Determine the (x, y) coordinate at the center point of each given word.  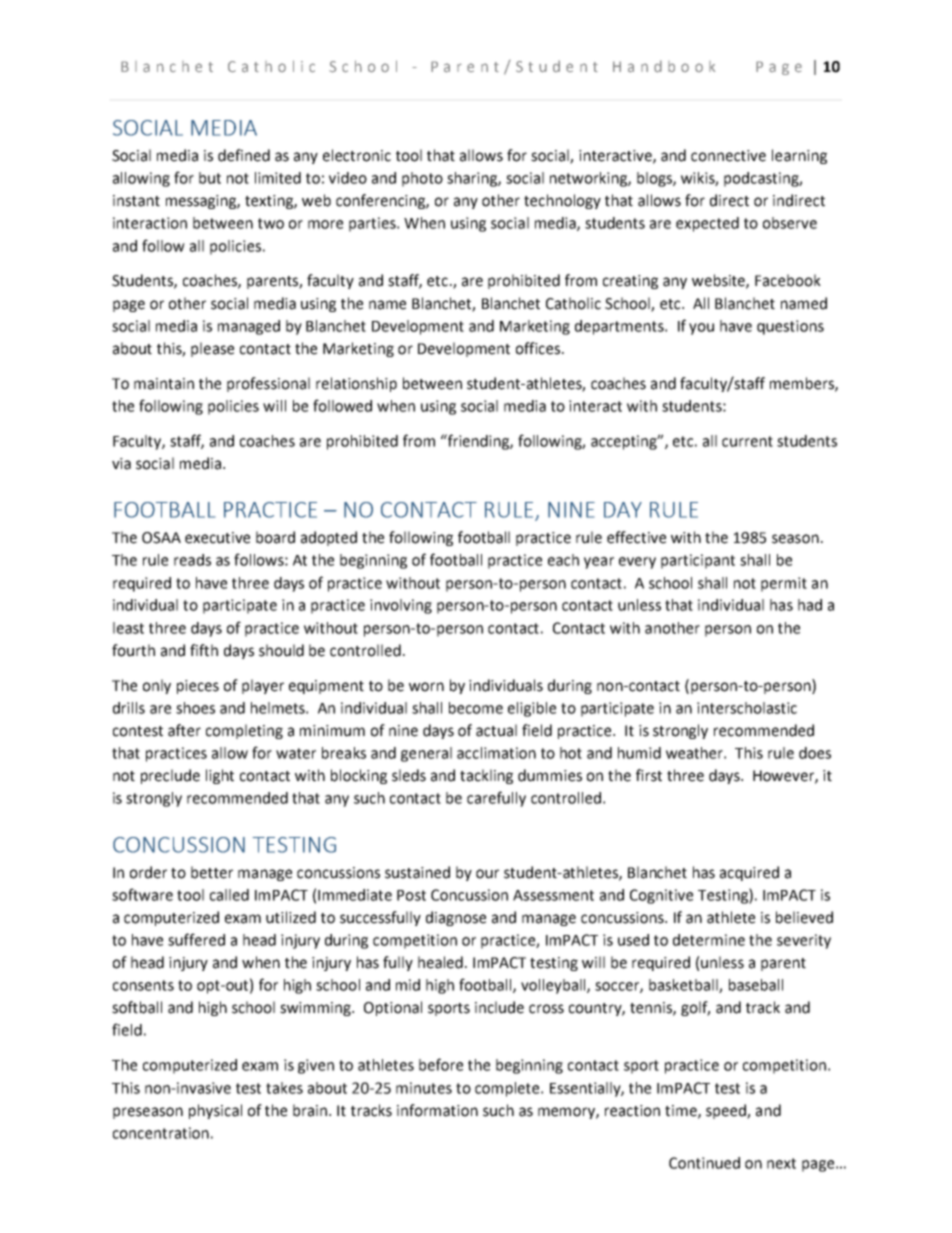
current (747, 441)
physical (215, 1111)
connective (728, 156)
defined (244, 155)
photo (422, 179)
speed (727, 1111)
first (649, 775)
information (437, 1110)
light (220, 776)
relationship (356, 384)
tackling (486, 776)
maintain (164, 384)
